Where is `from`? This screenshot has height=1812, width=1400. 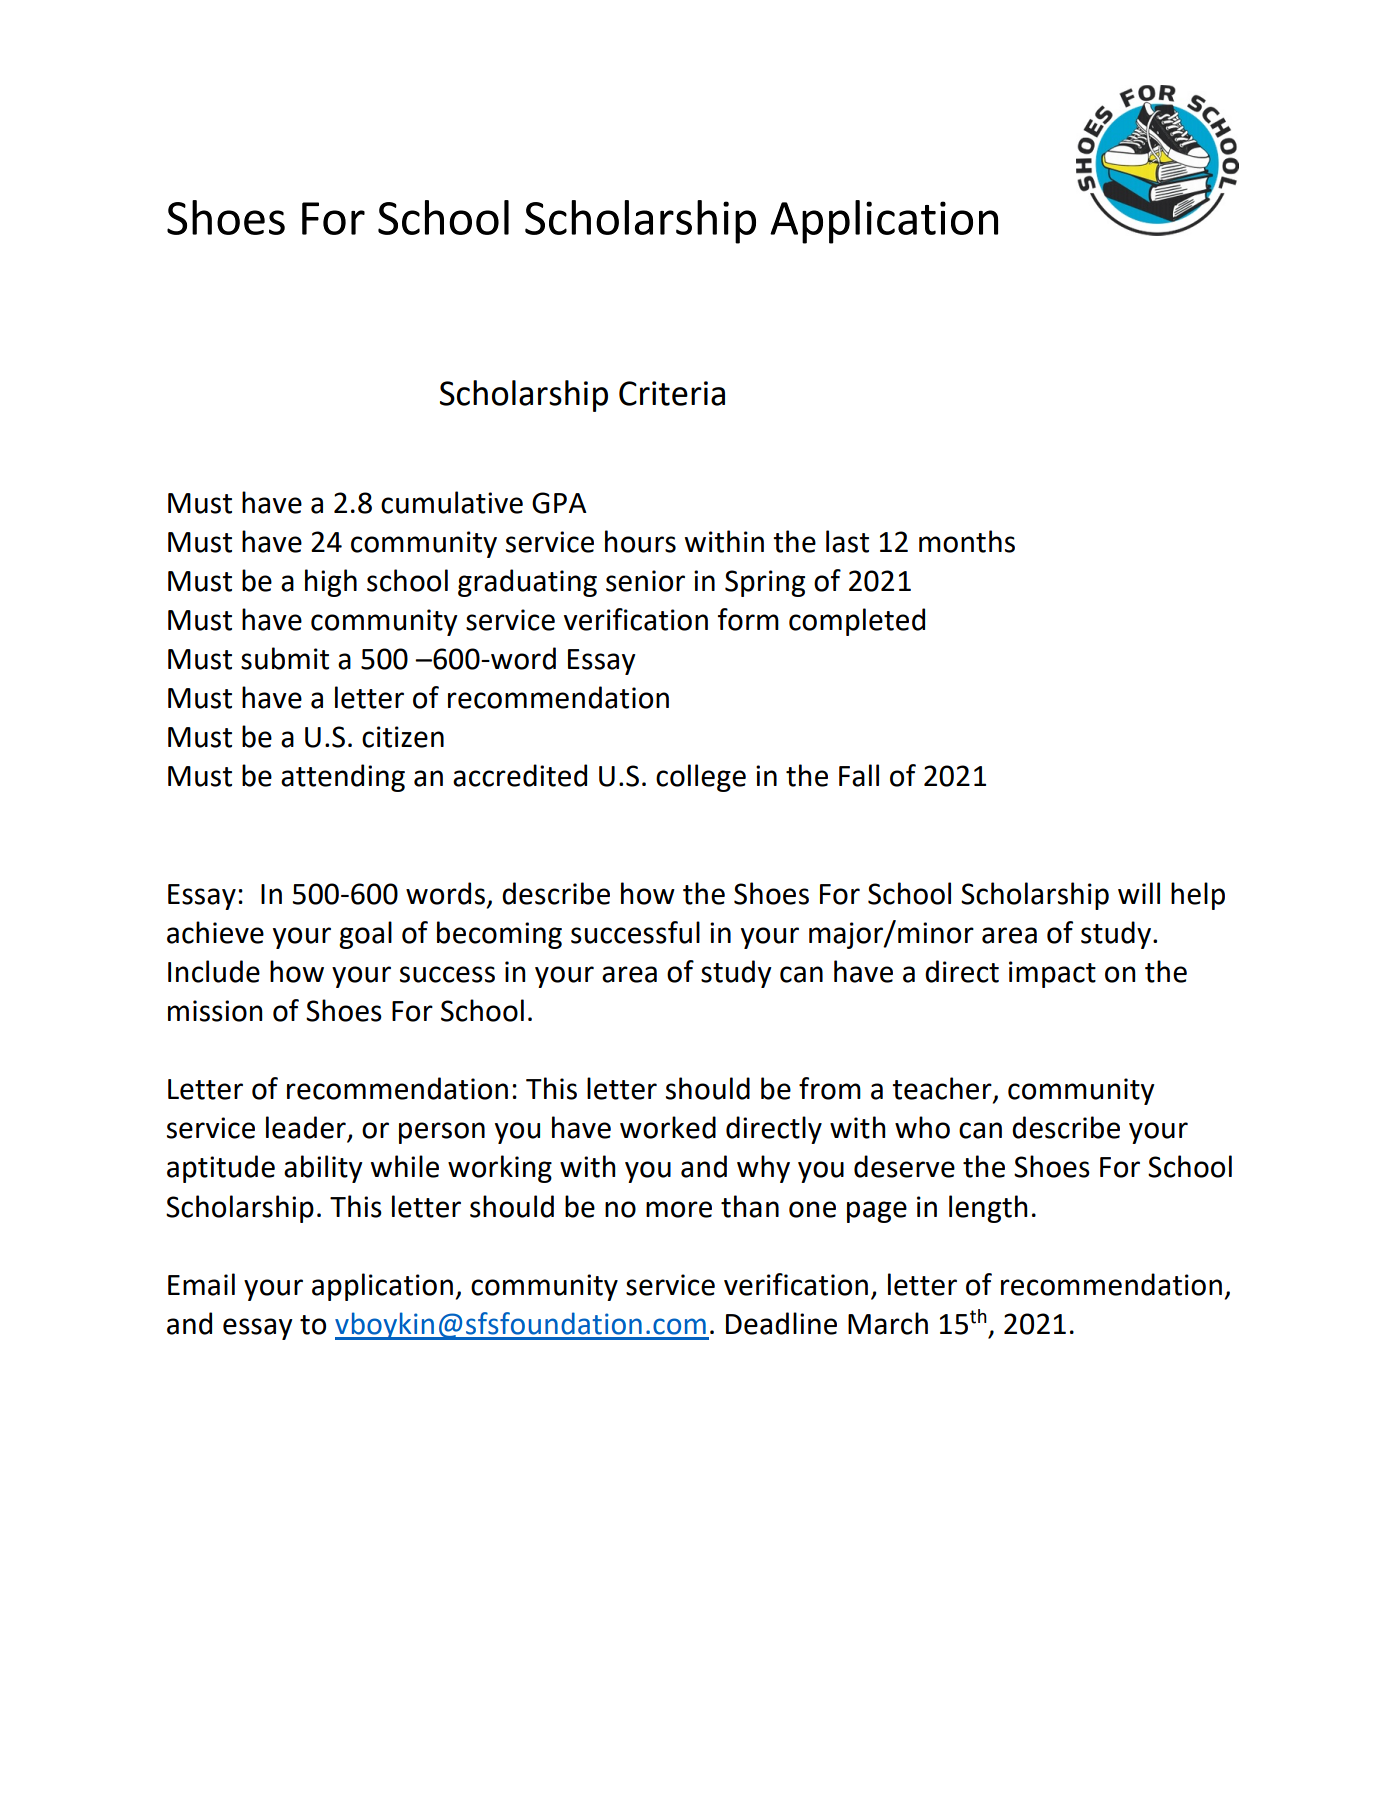
from is located at coordinates (830, 1088).
